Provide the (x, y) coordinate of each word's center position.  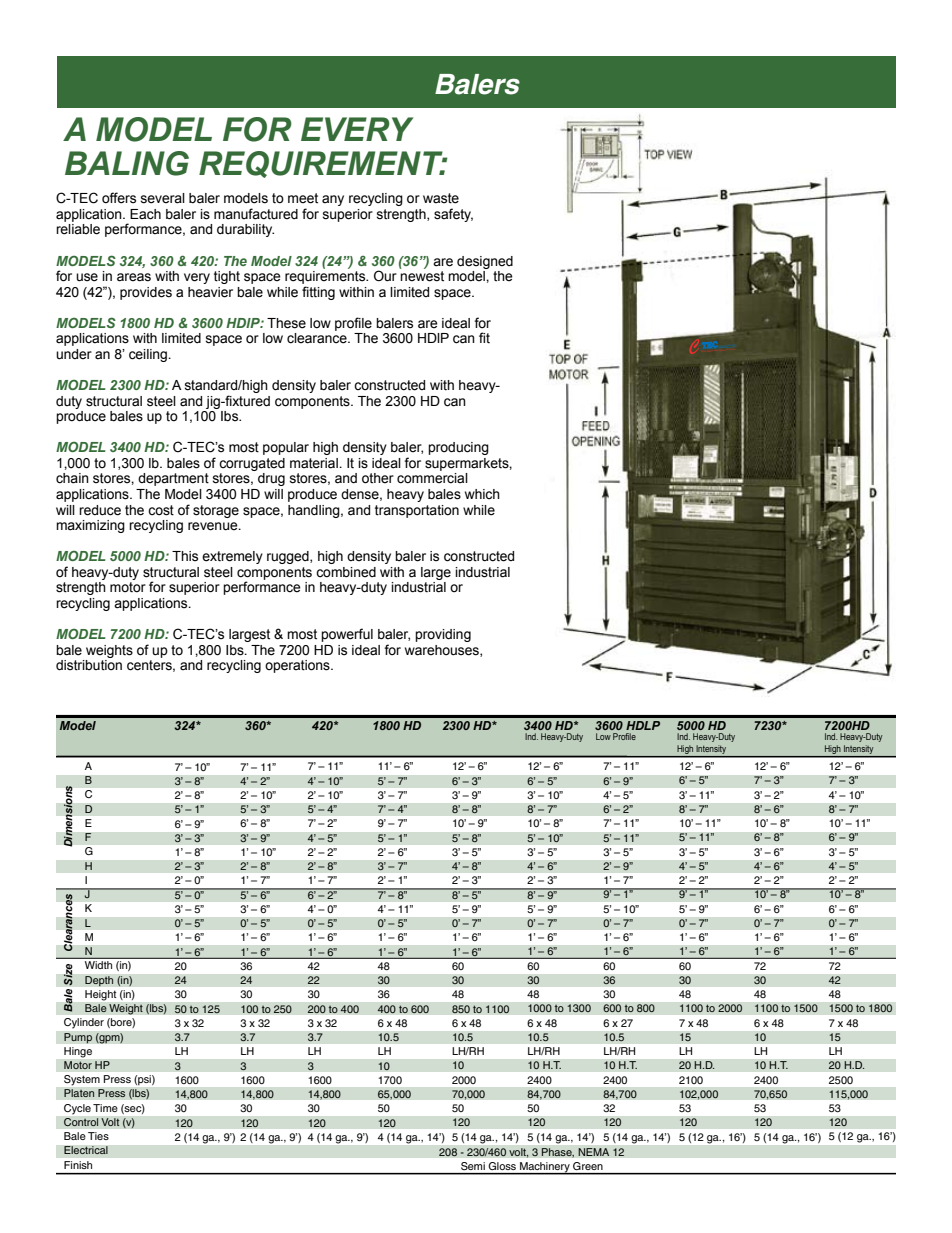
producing (458, 448)
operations (298, 666)
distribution (89, 665)
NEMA (594, 1152)
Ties (98, 1136)
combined (346, 572)
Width (98, 965)
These (286, 323)
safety (453, 215)
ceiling (149, 355)
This (185, 556)
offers (119, 198)
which (482, 494)
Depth (99, 981)
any (333, 200)
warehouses (443, 651)
